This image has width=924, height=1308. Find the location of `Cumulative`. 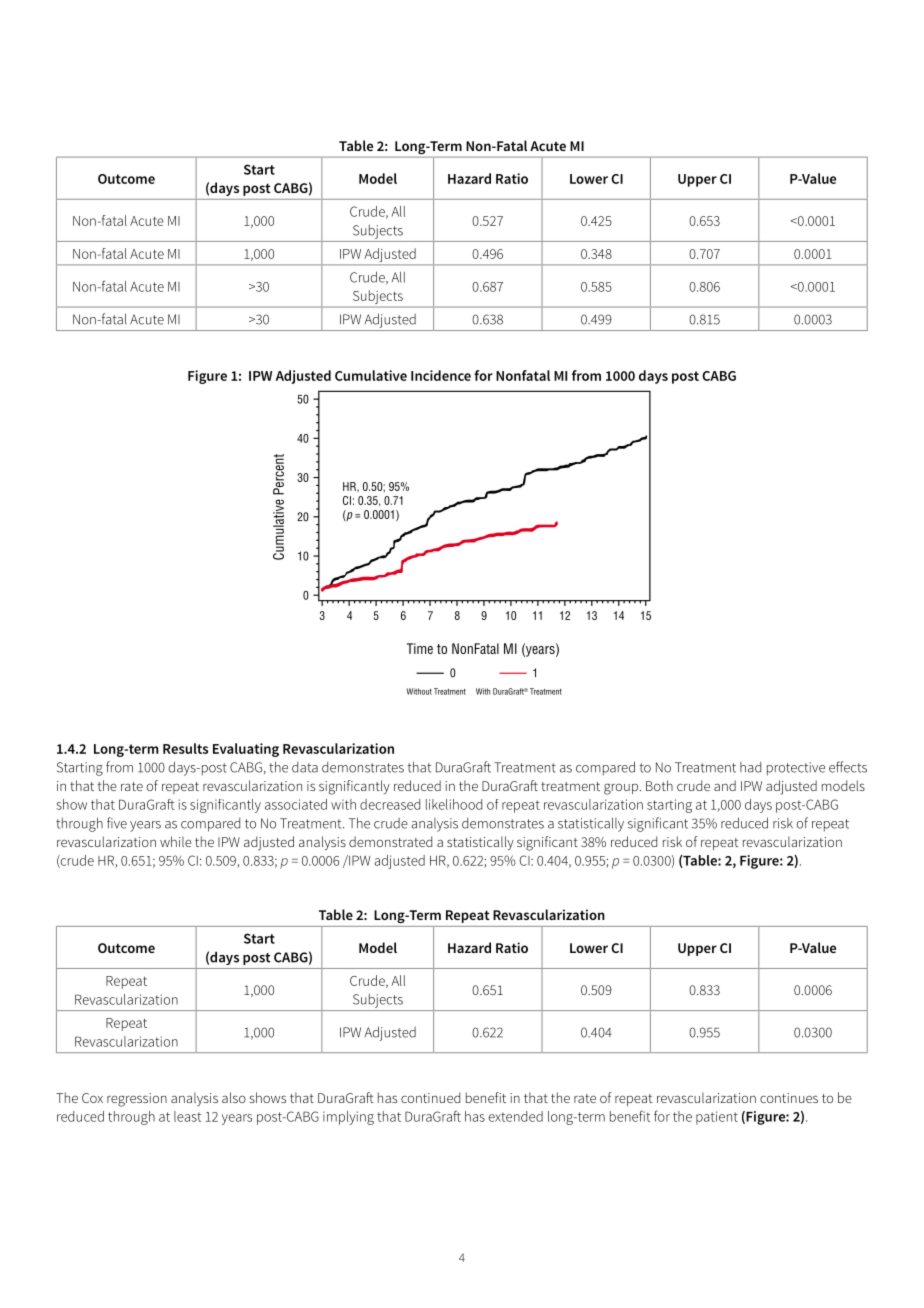

Cumulative is located at coordinates (371, 375).
